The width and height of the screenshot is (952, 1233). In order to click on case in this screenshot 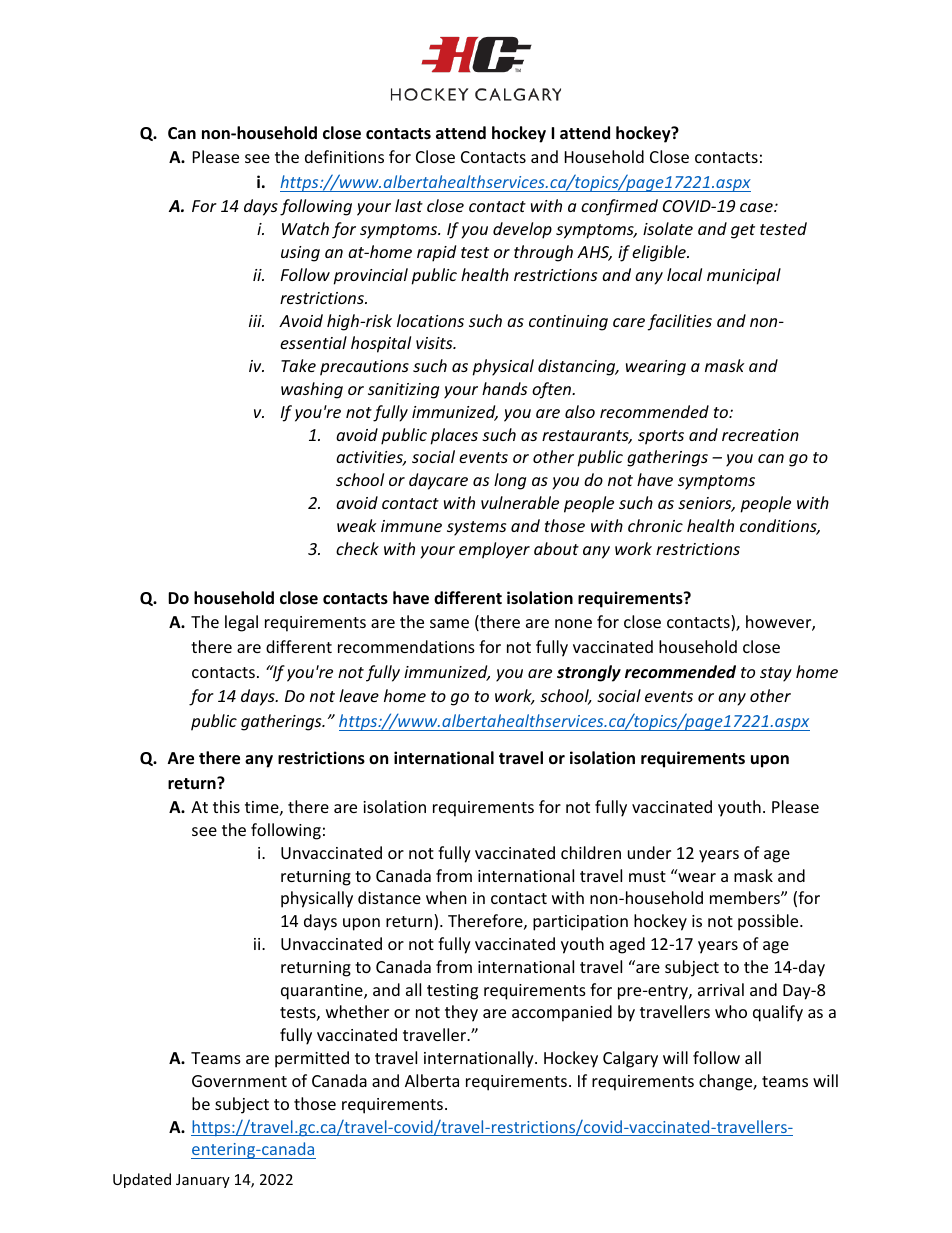, I will do `click(757, 207)`.
